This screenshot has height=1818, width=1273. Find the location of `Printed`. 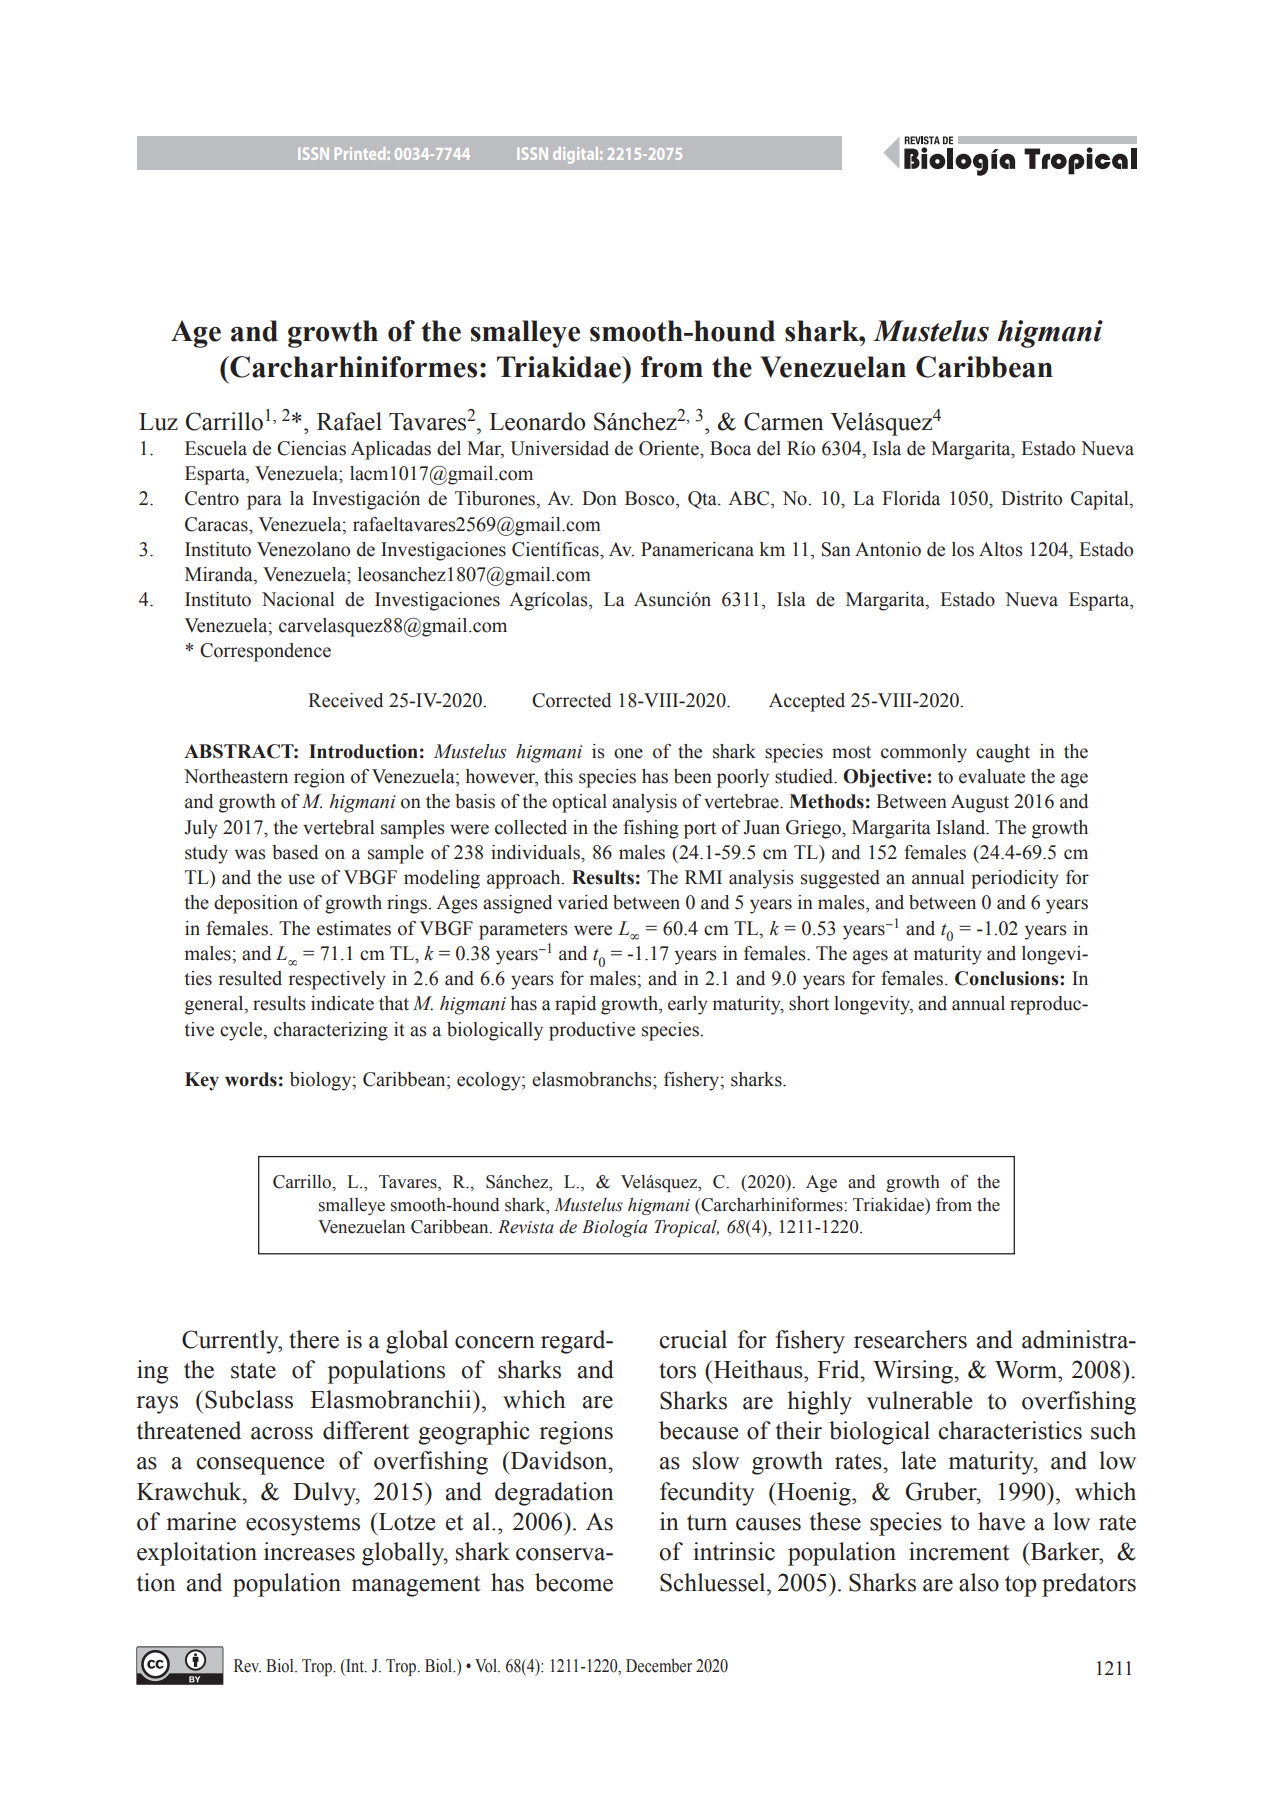

Printed is located at coordinates (361, 153).
